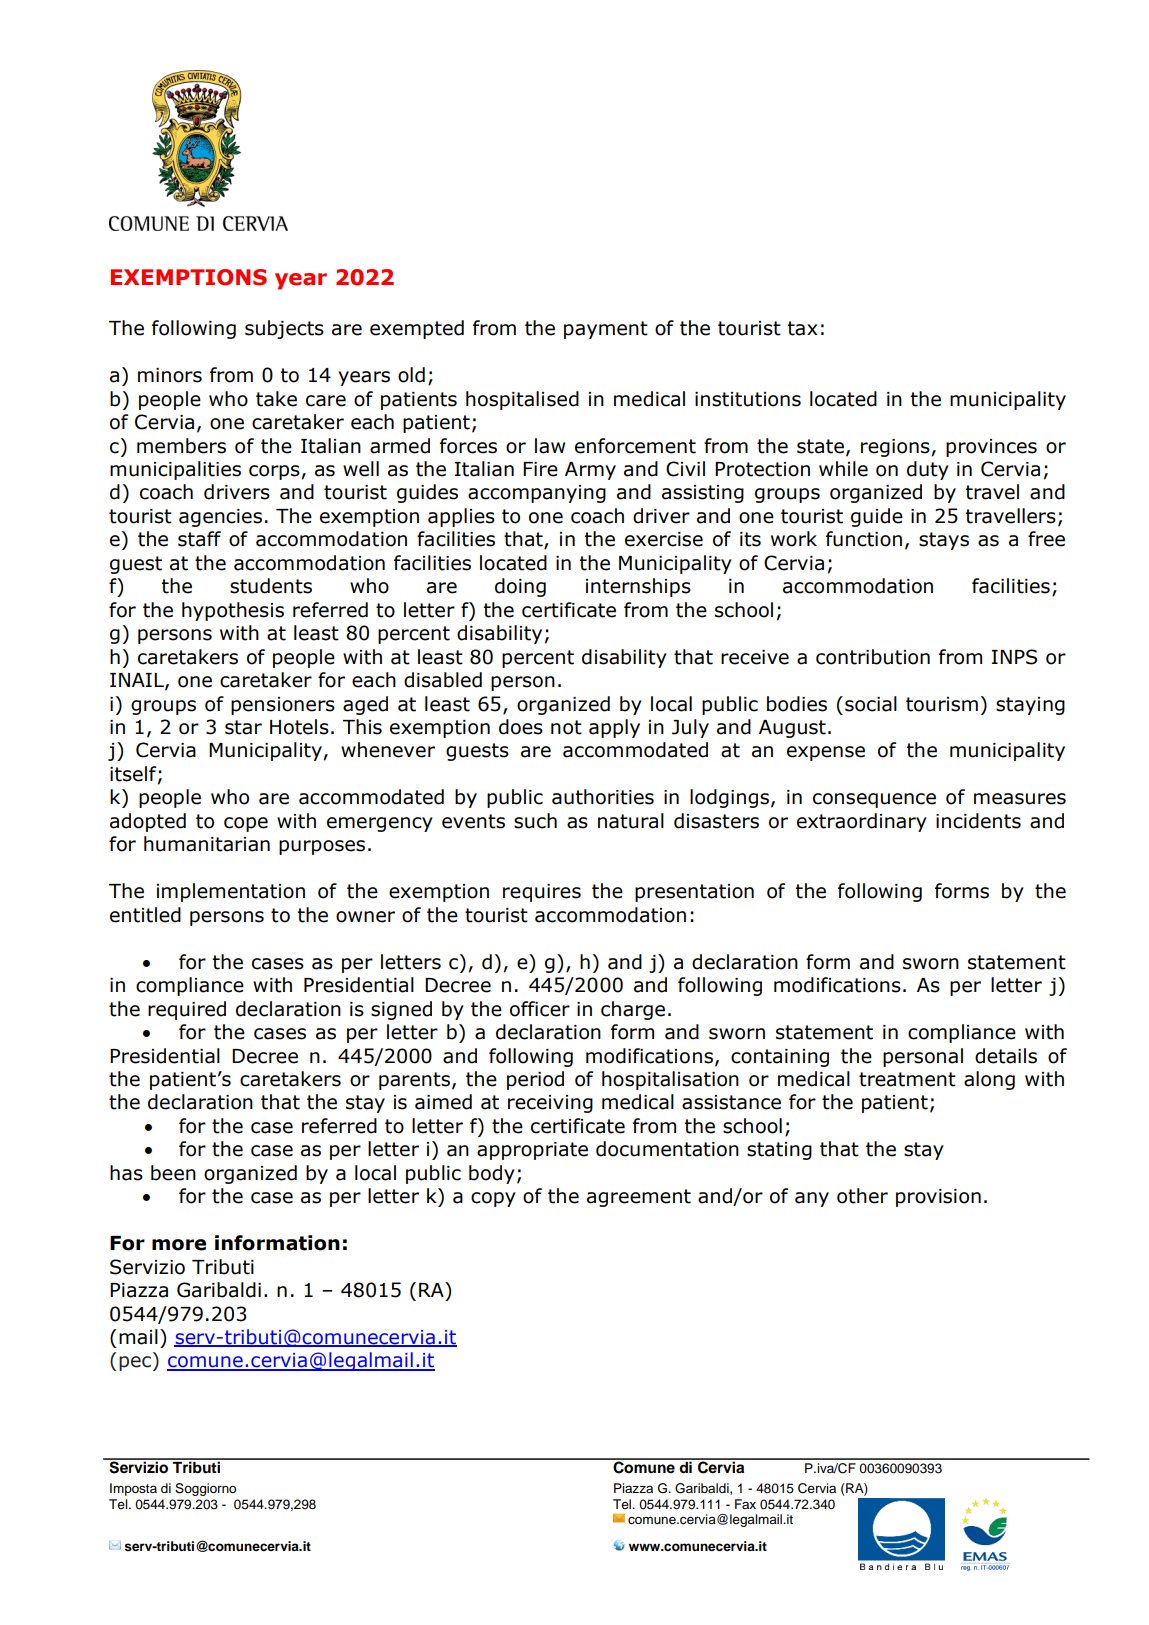  Describe the element at coordinates (170, 375) in the page. I see `minors` at that location.
